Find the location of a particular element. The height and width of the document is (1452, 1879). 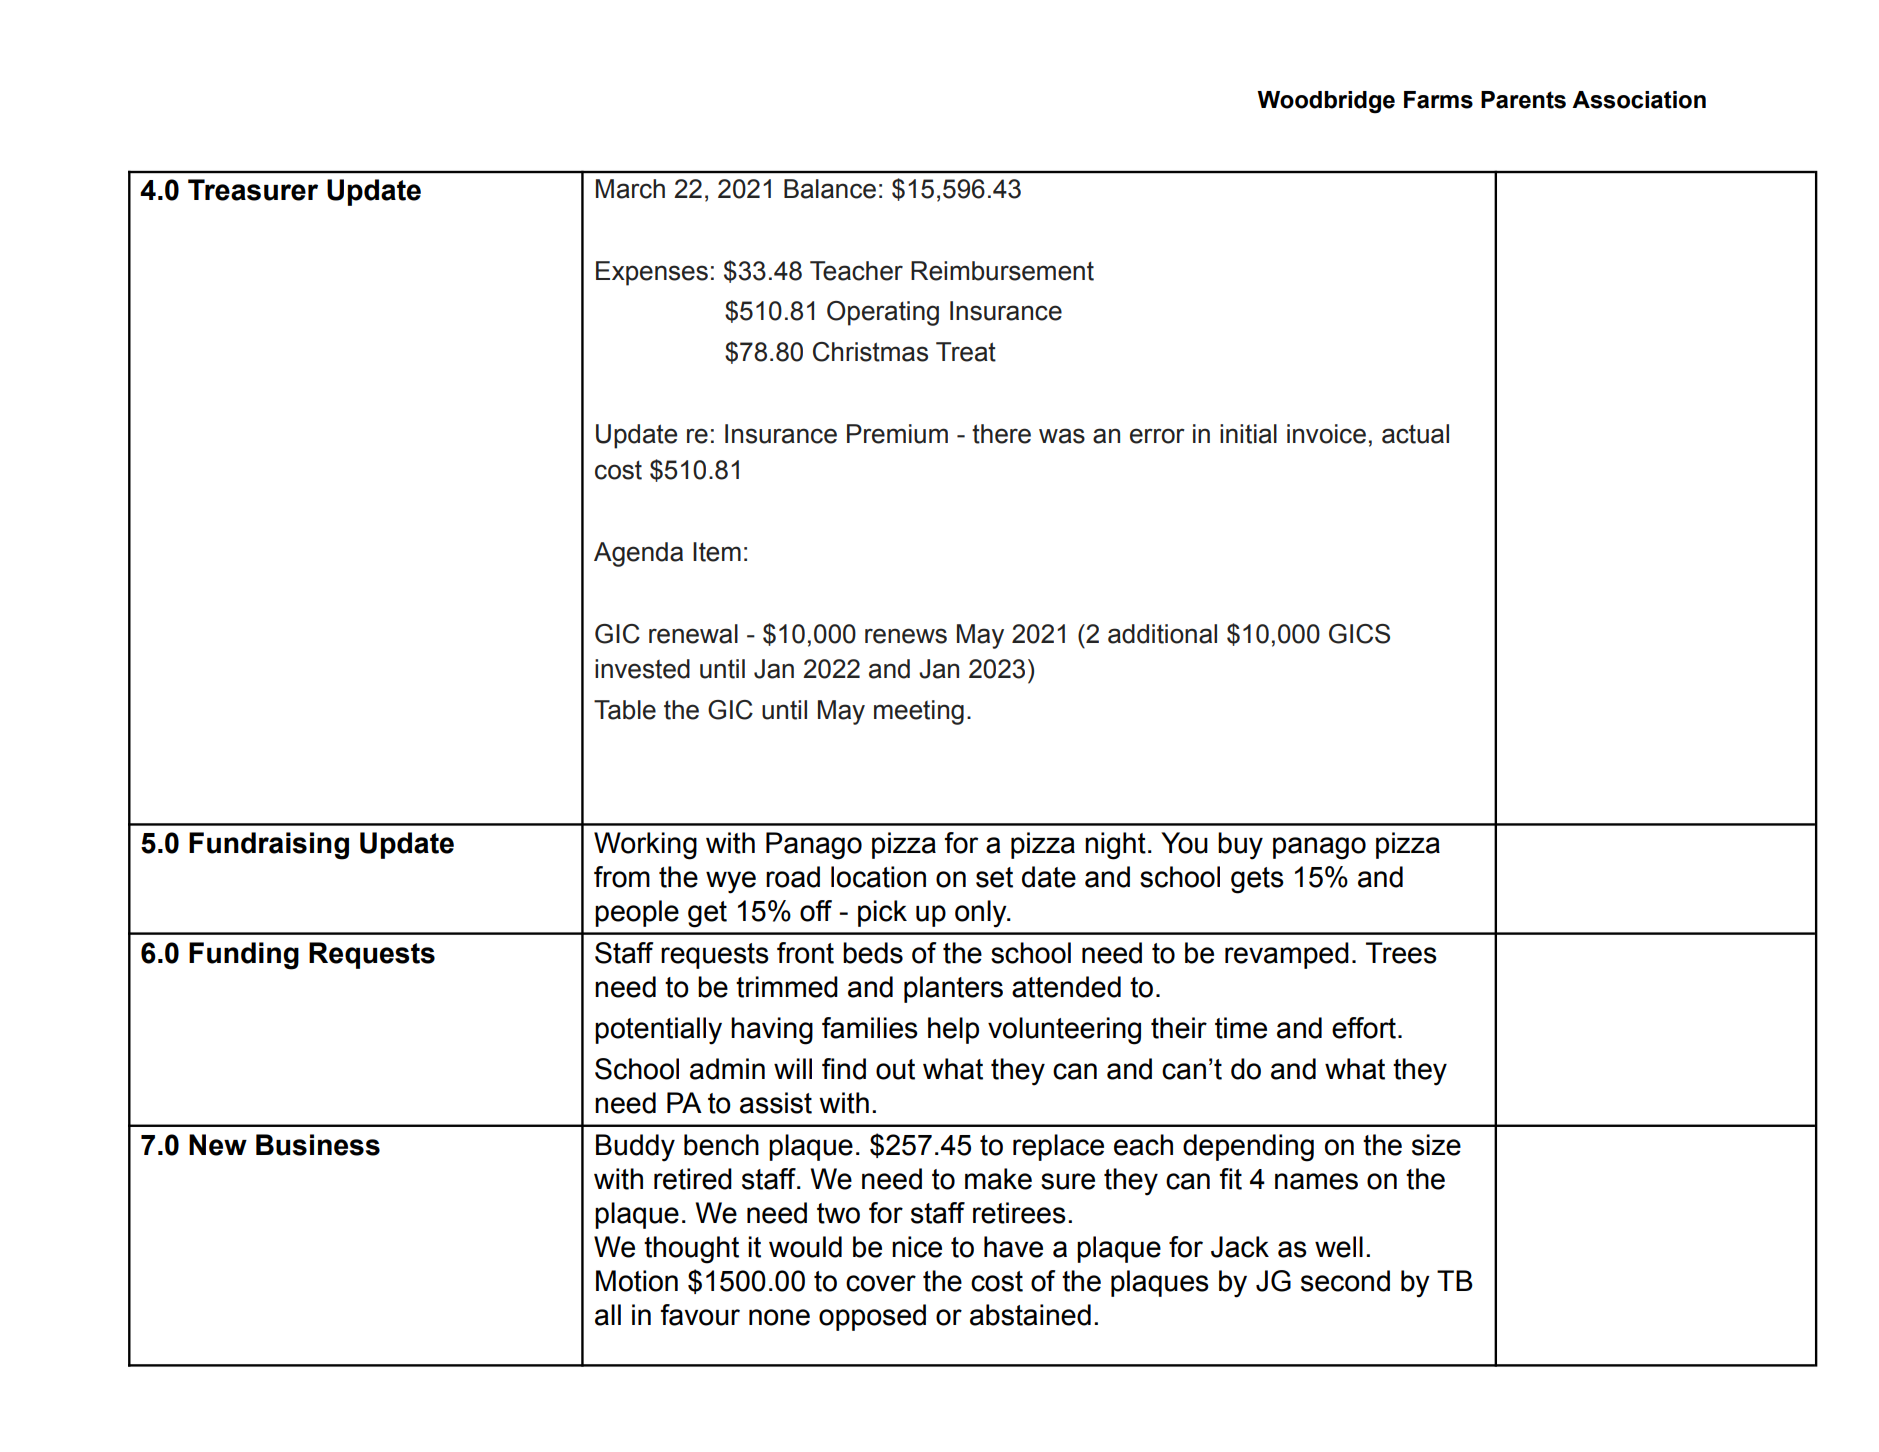

GICS is located at coordinates (1359, 634).
